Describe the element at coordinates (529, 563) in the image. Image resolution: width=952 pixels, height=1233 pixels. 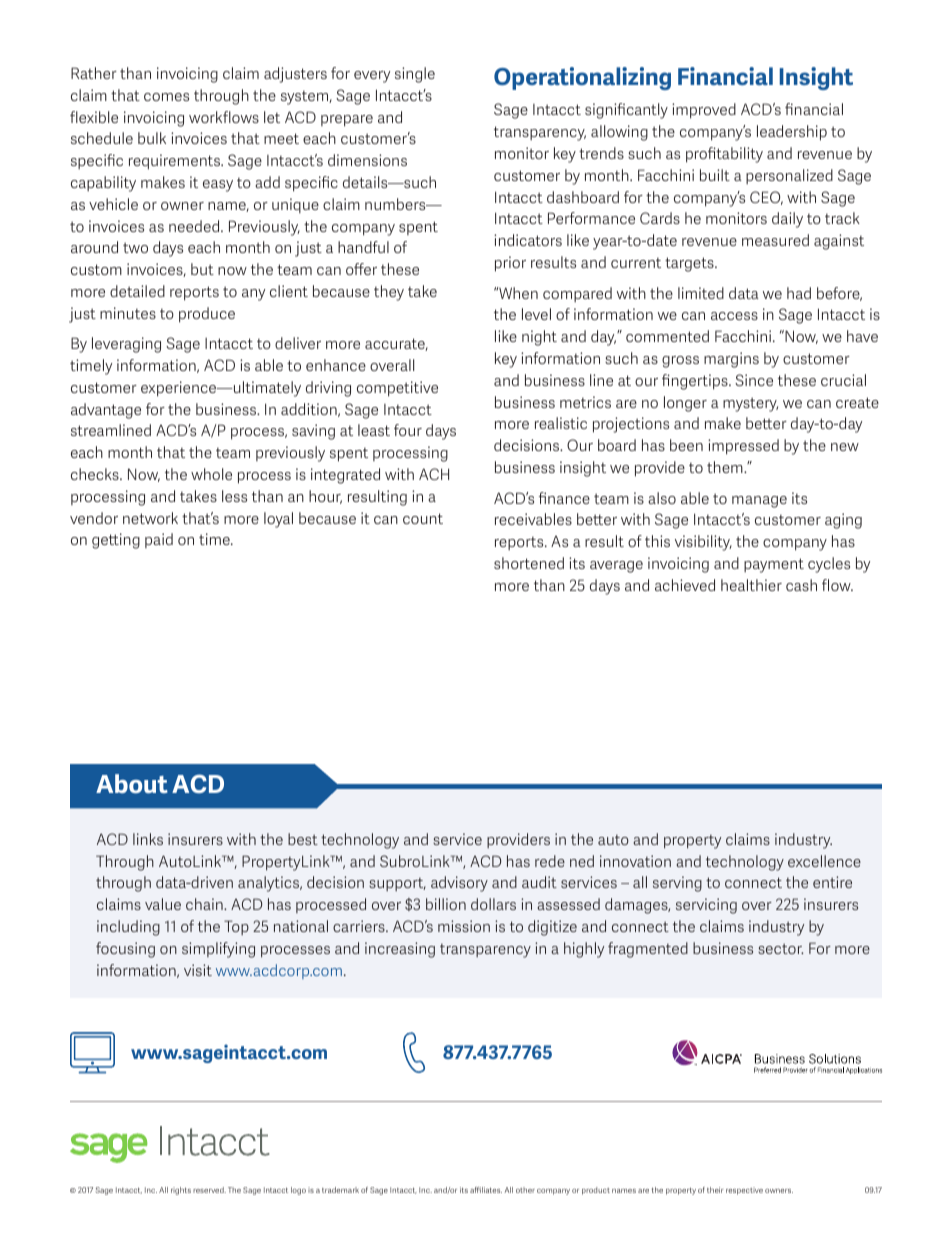
I see `shortened` at that location.
